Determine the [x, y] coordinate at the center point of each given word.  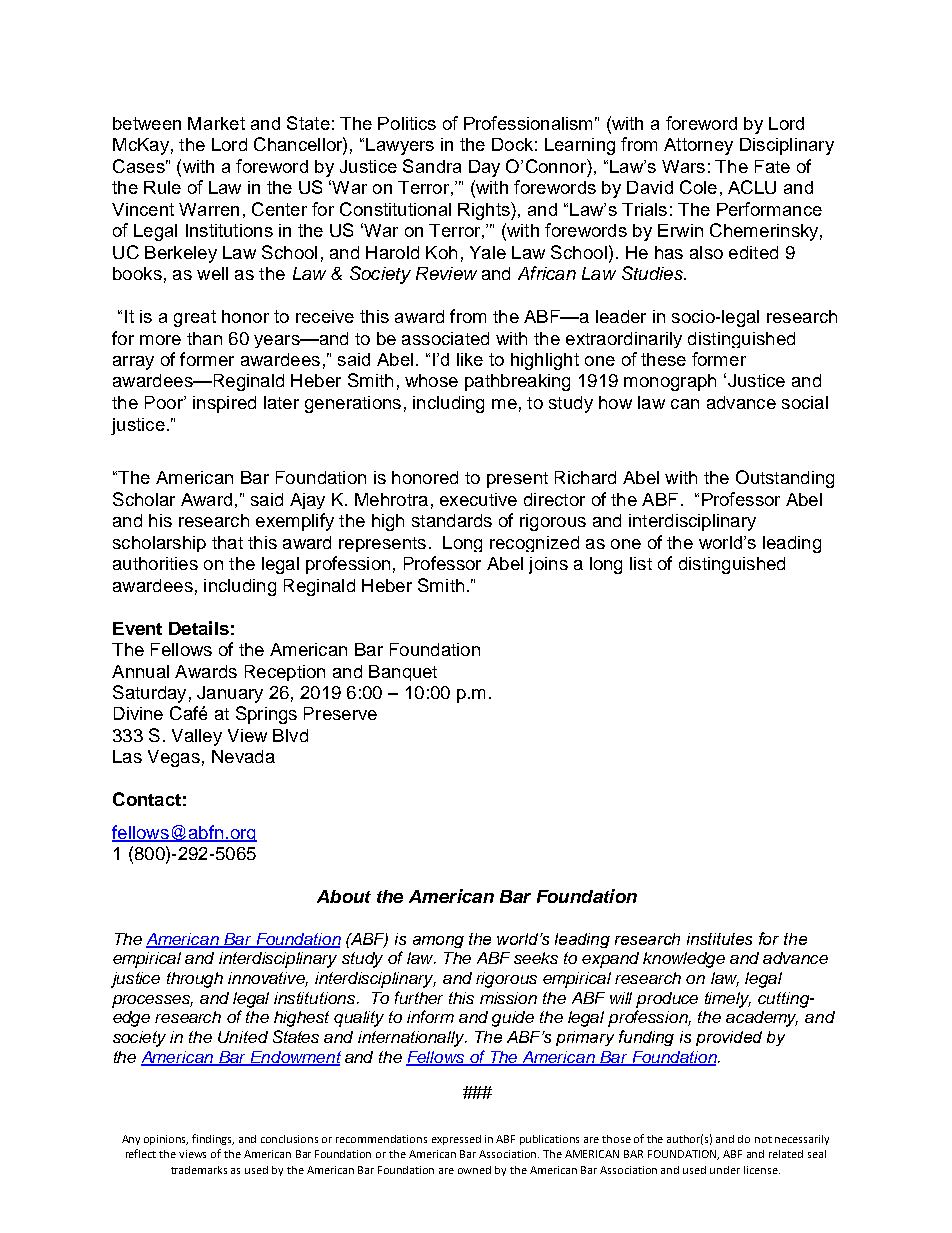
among [438, 942]
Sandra [432, 166]
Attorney [698, 146]
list [641, 563]
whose [431, 380]
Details [199, 628]
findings [213, 1139]
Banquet [403, 673]
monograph [670, 382]
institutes [719, 939]
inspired [224, 404]
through [195, 980]
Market [216, 123]
